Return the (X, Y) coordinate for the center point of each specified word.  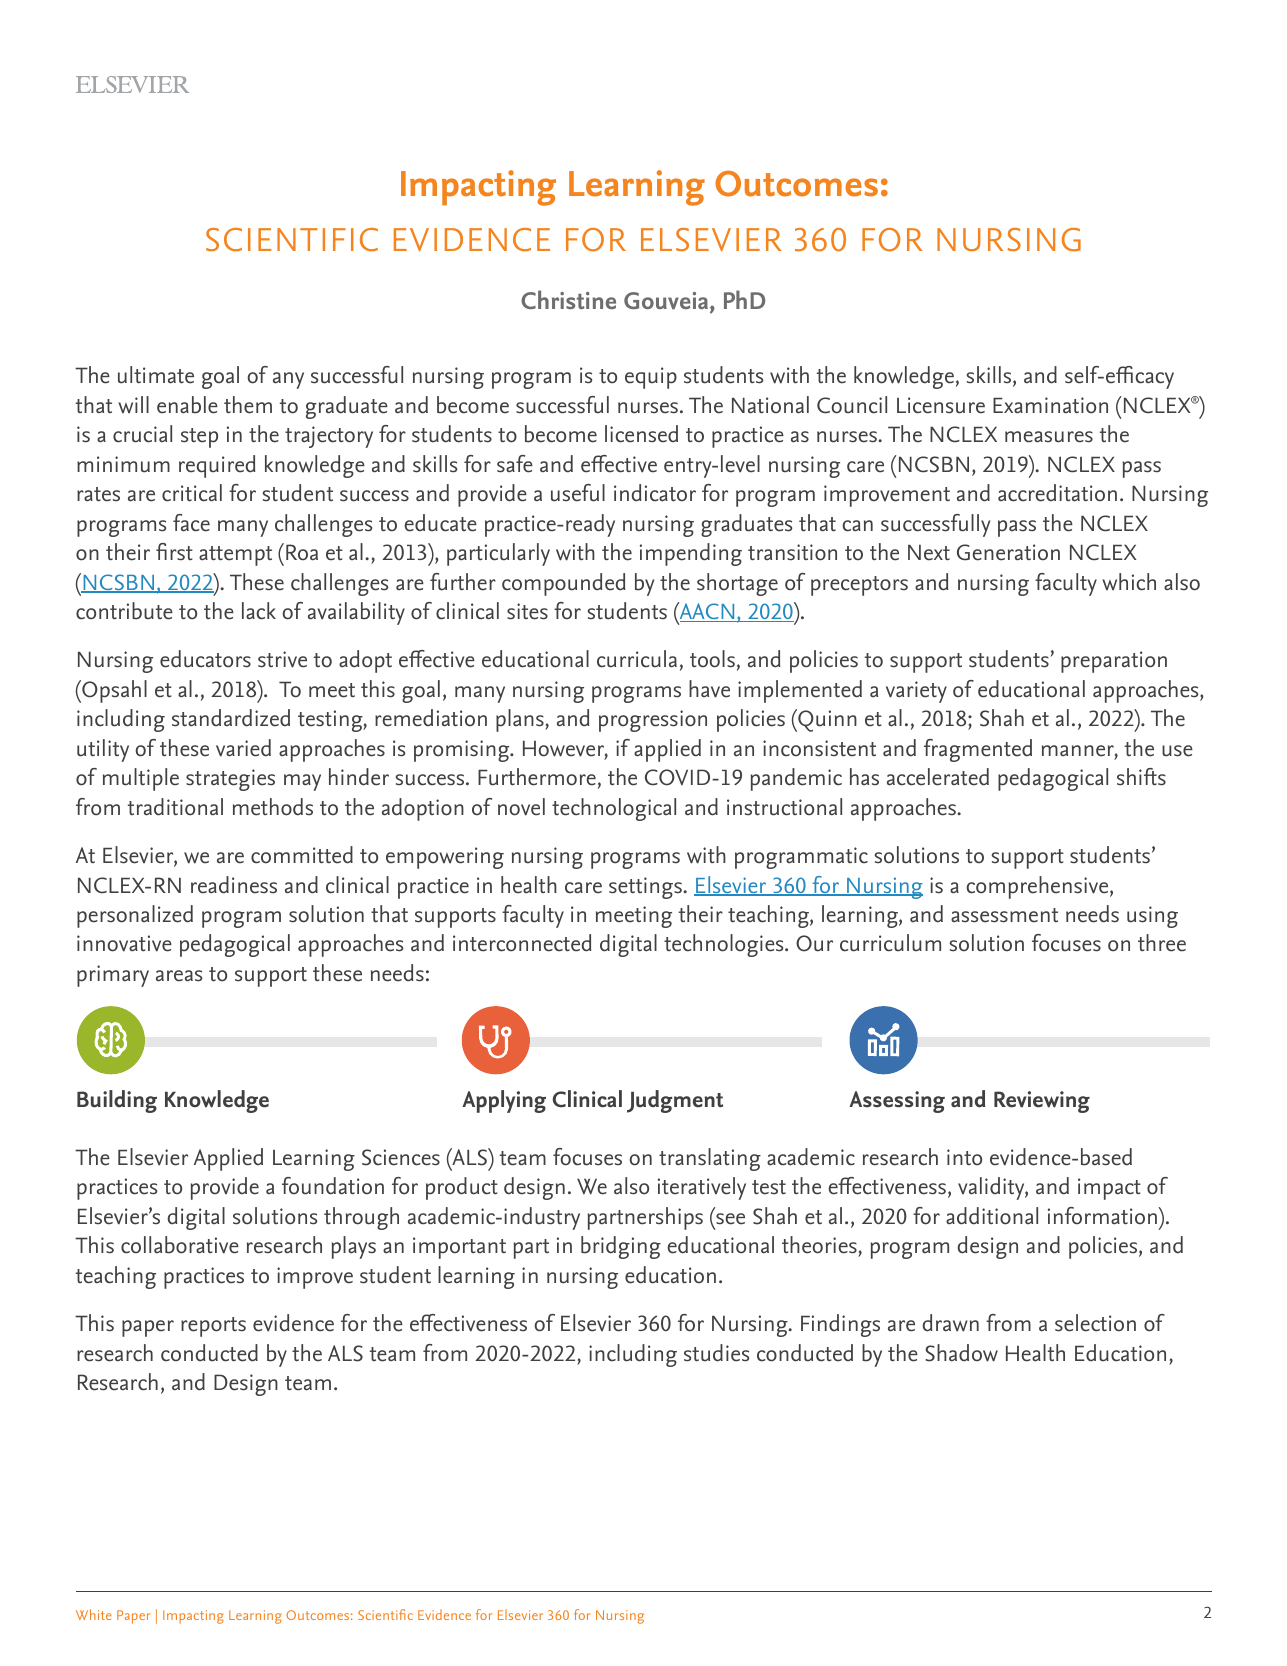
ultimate (156, 375)
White (94, 1614)
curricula (637, 659)
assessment (1004, 915)
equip (651, 378)
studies (716, 1353)
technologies (725, 945)
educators (205, 659)
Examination (1050, 405)
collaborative (180, 1245)
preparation (1114, 662)
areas (179, 976)
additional (992, 1216)
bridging (621, 1247)
